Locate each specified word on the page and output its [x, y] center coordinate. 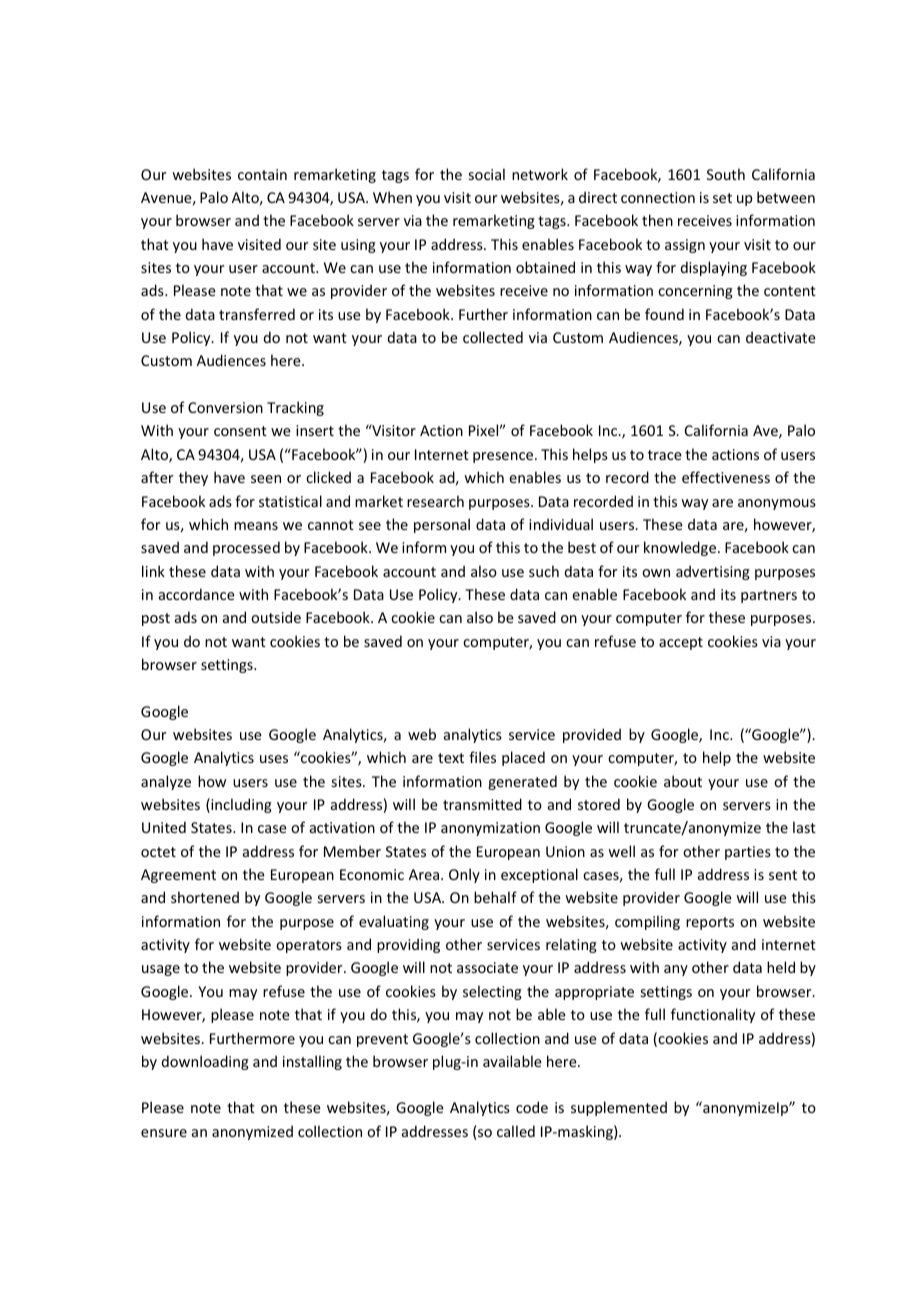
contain [262, 174]
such [544, 571]
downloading [205, 1062]
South [726, 174]
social [487, 174]
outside [276, 617]
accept [681, 643]
